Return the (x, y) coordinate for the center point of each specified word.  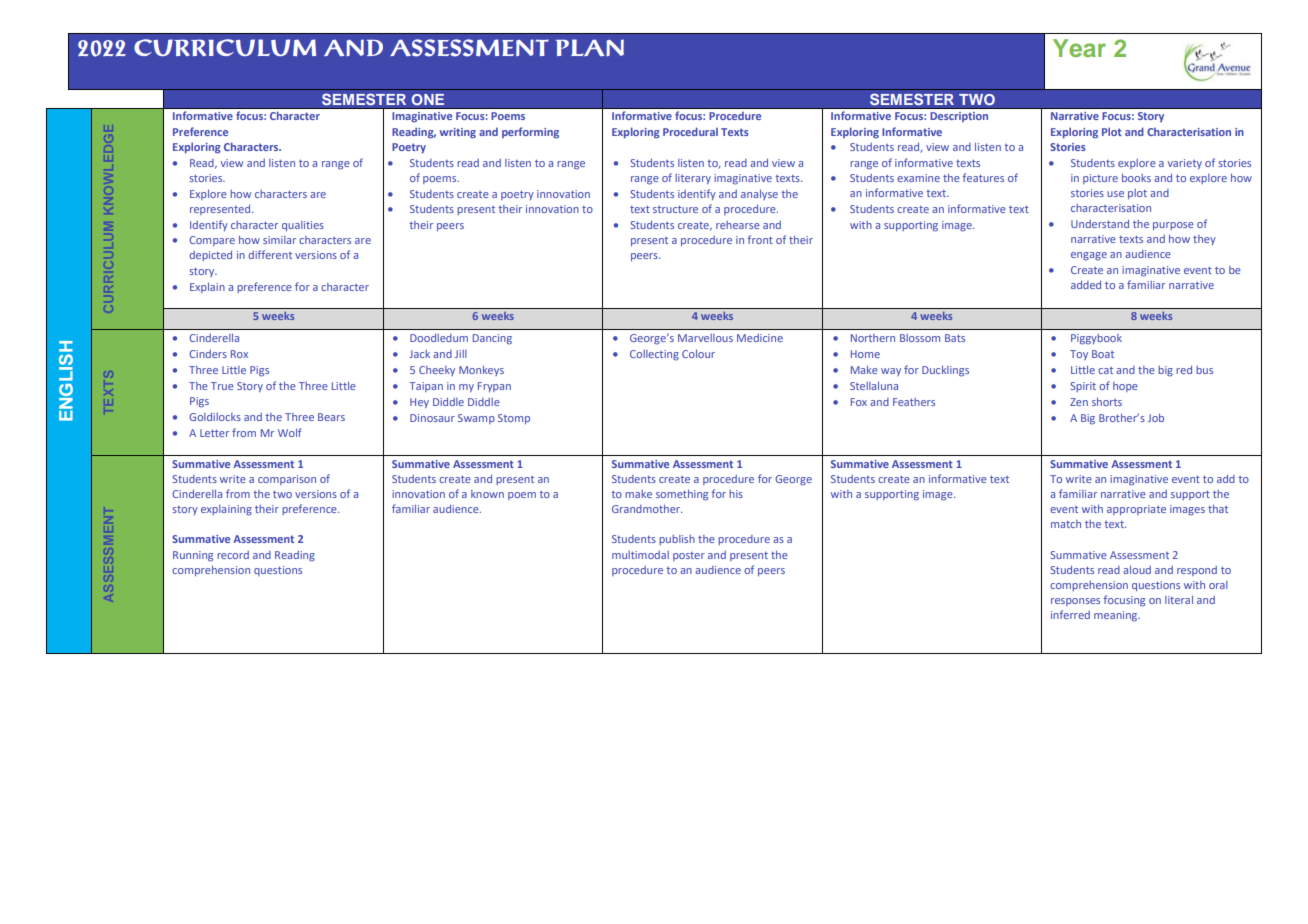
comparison (287, 480)
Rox (239, 354)
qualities (303, 226)
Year (1079, 48)
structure (675, 209)
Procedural (690, 131)
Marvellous (705, 338)
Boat (1103, 354)
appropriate (1136, 510)
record (233, 555)
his (736, 494)
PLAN (590, 47)
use (1115, 194)
